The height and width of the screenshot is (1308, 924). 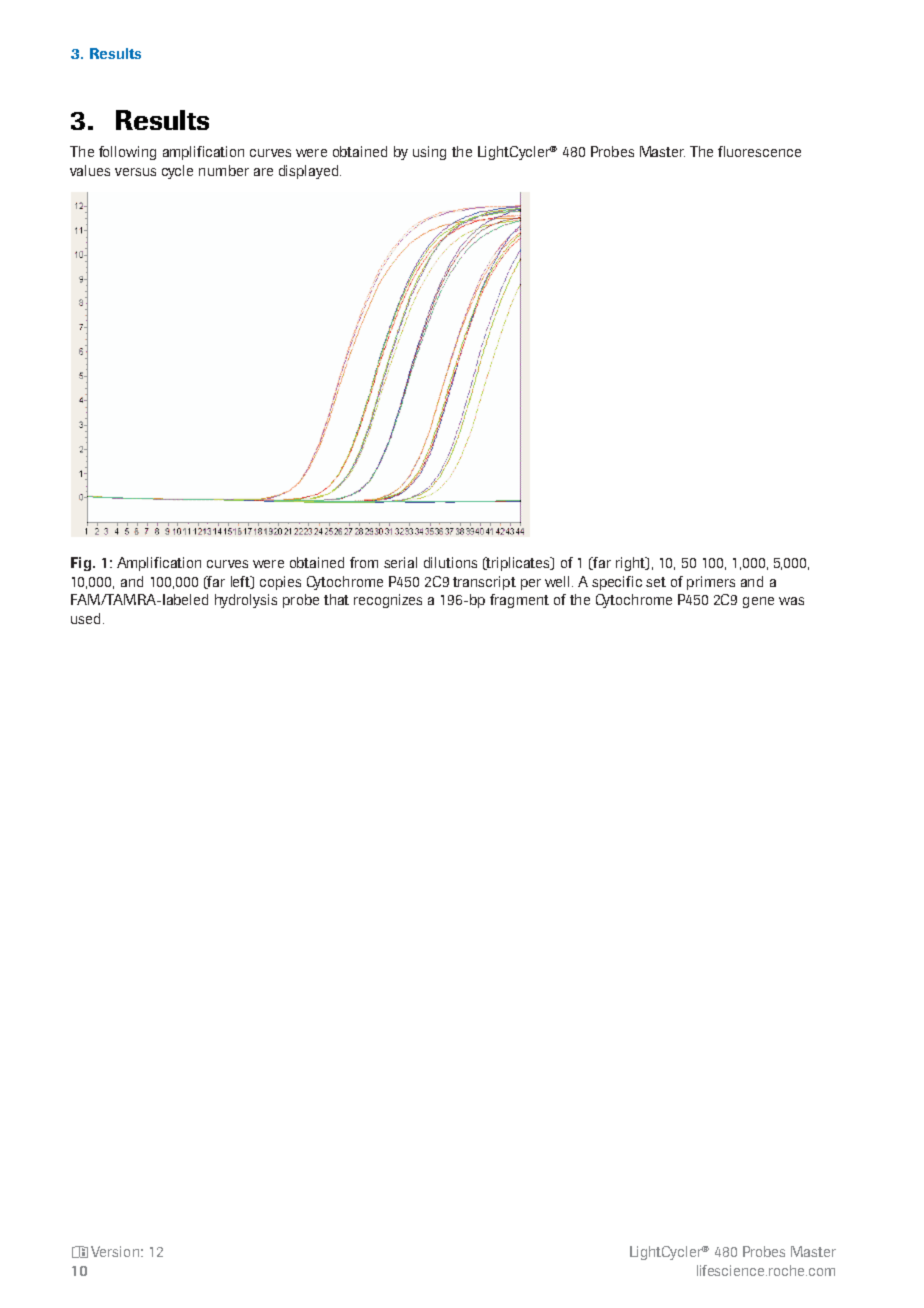 What do you see at coordinates (135, 172) in the screenshot?
I see `versus` at bounding box center [135, 172].
